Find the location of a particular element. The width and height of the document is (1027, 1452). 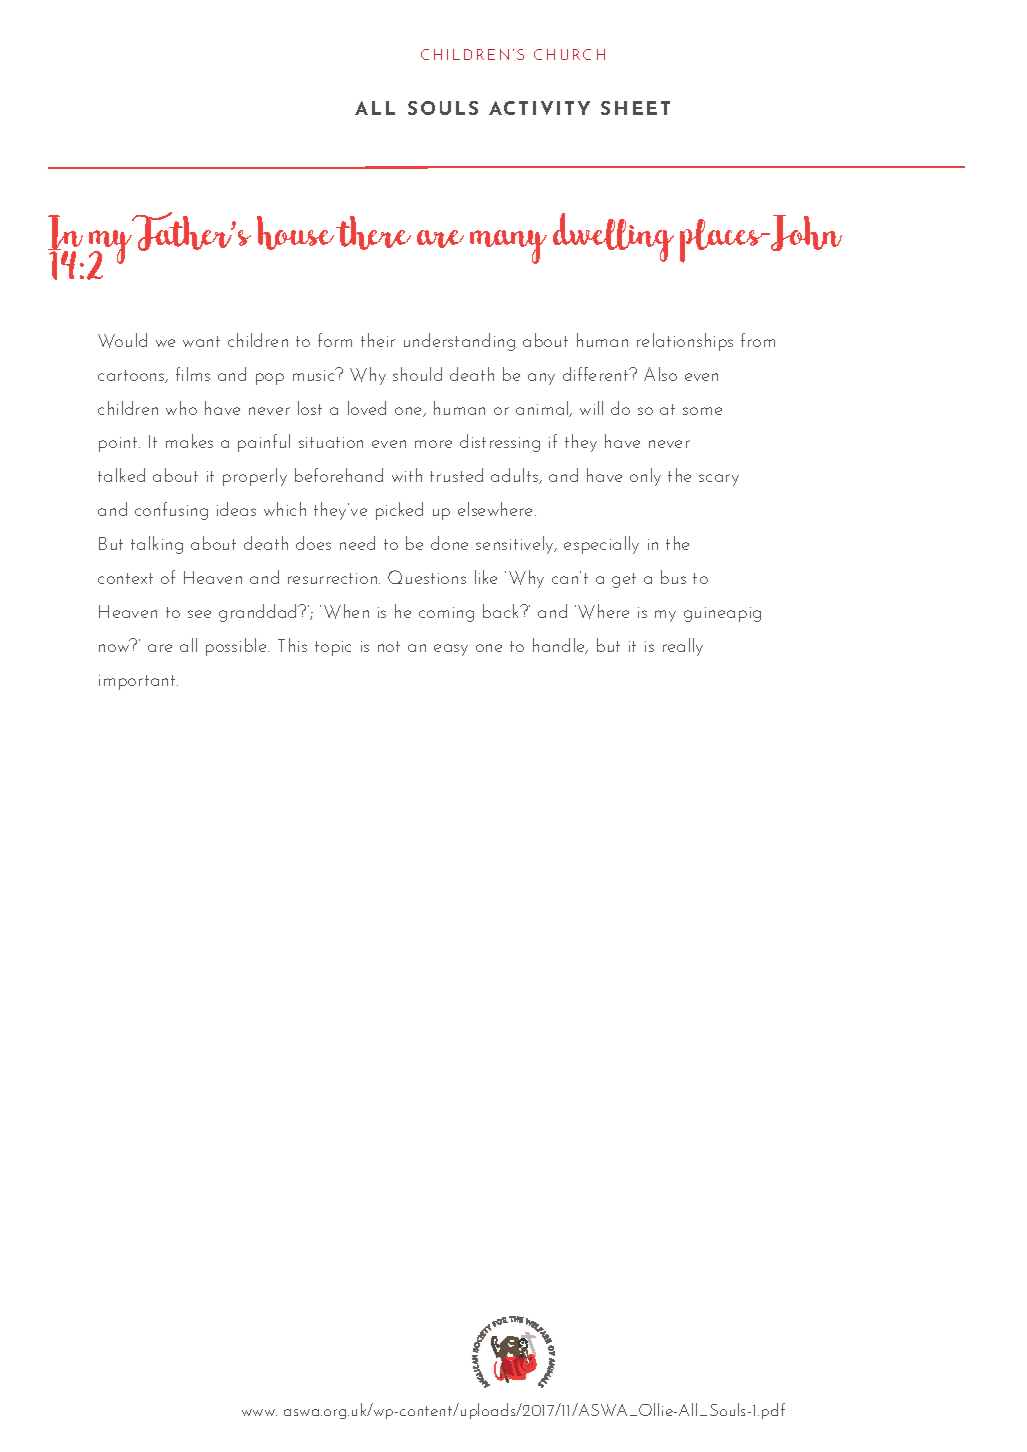

topic is located at coordinates (333, 648).
